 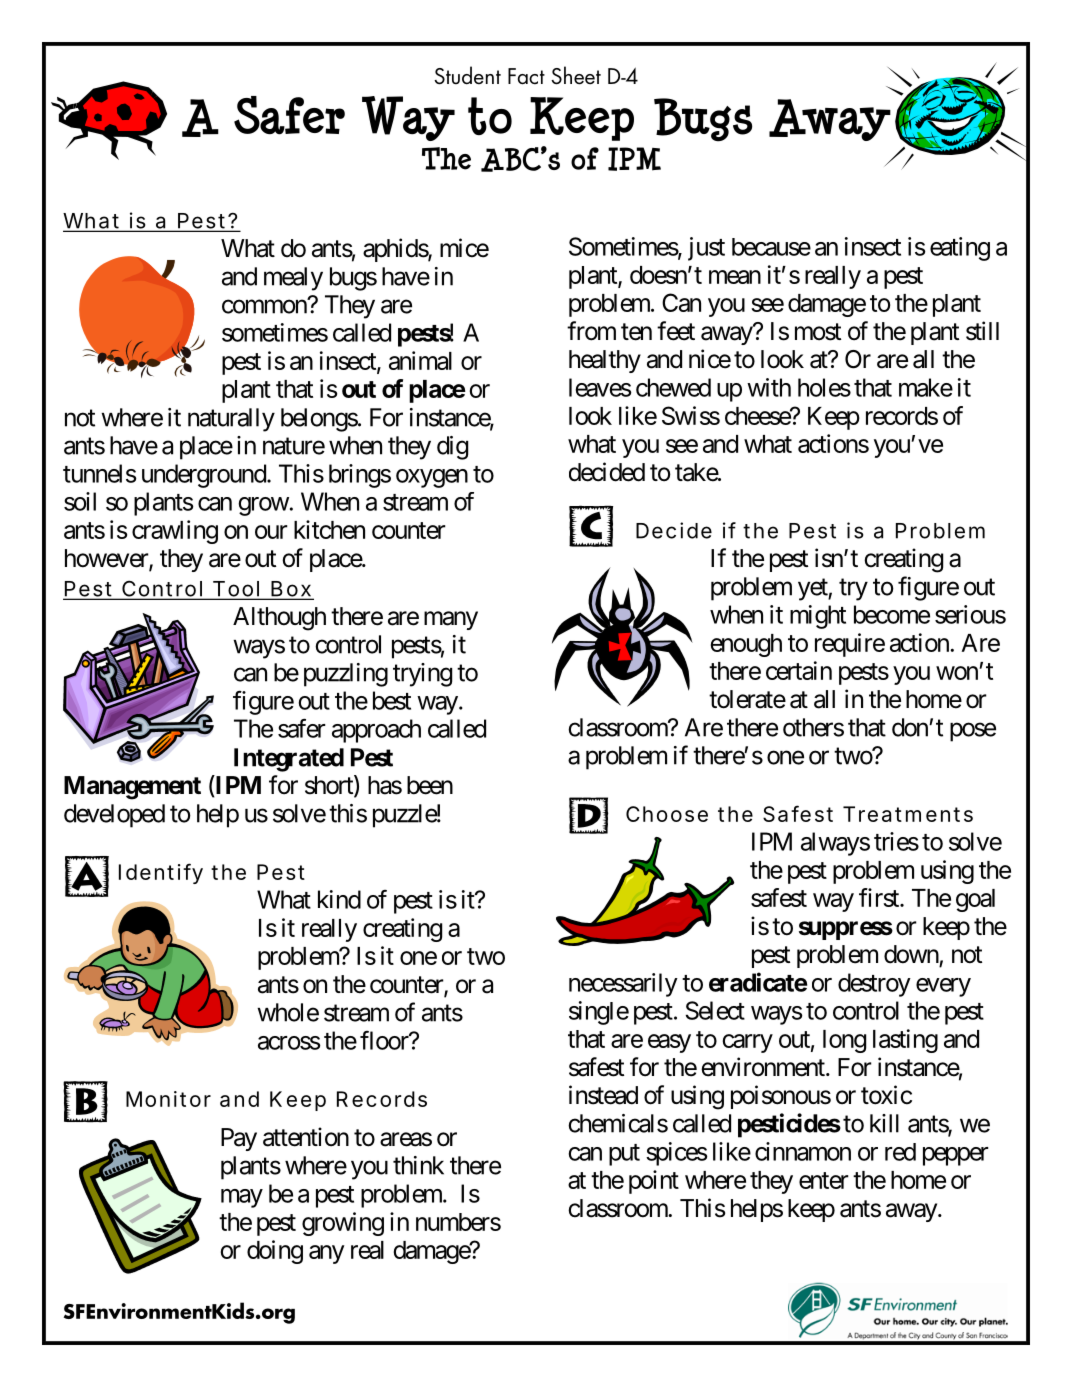 What do you see at coordinates (623, 985) in the screenshot?
I see `necessarily` at bounding box center [623, 985].
